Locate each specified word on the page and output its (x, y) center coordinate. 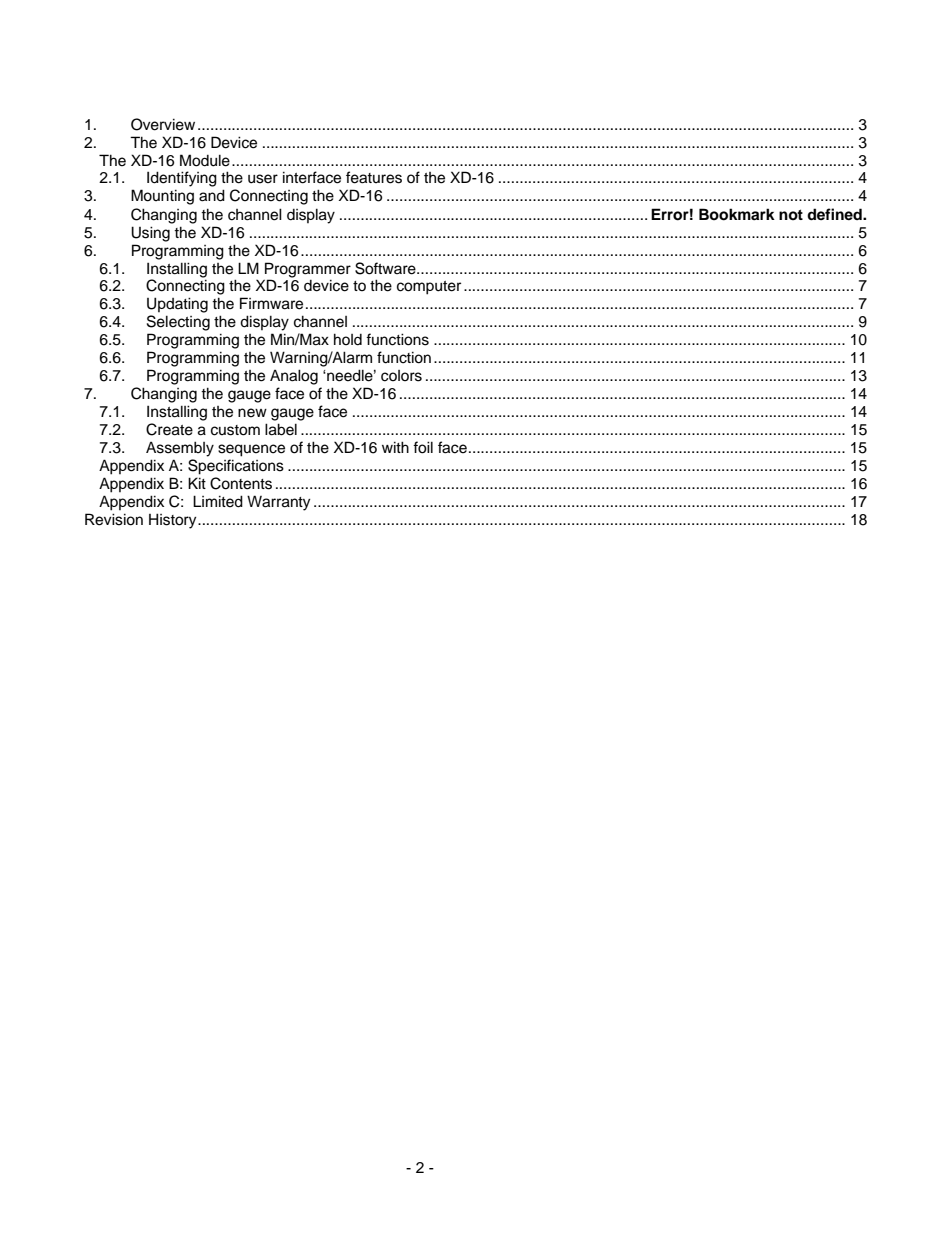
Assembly (180, 449)
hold (348, 339)
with (395, 447)
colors (401, 376)
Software (386, 268)
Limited (218, 501)
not (791, 215)
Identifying (182, 179)
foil (423, 447)
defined (835, 214)
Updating (177, 305)
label (281, 429)
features (374, 177)
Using (150, 234)
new (252, 413)
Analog (294, 377)
